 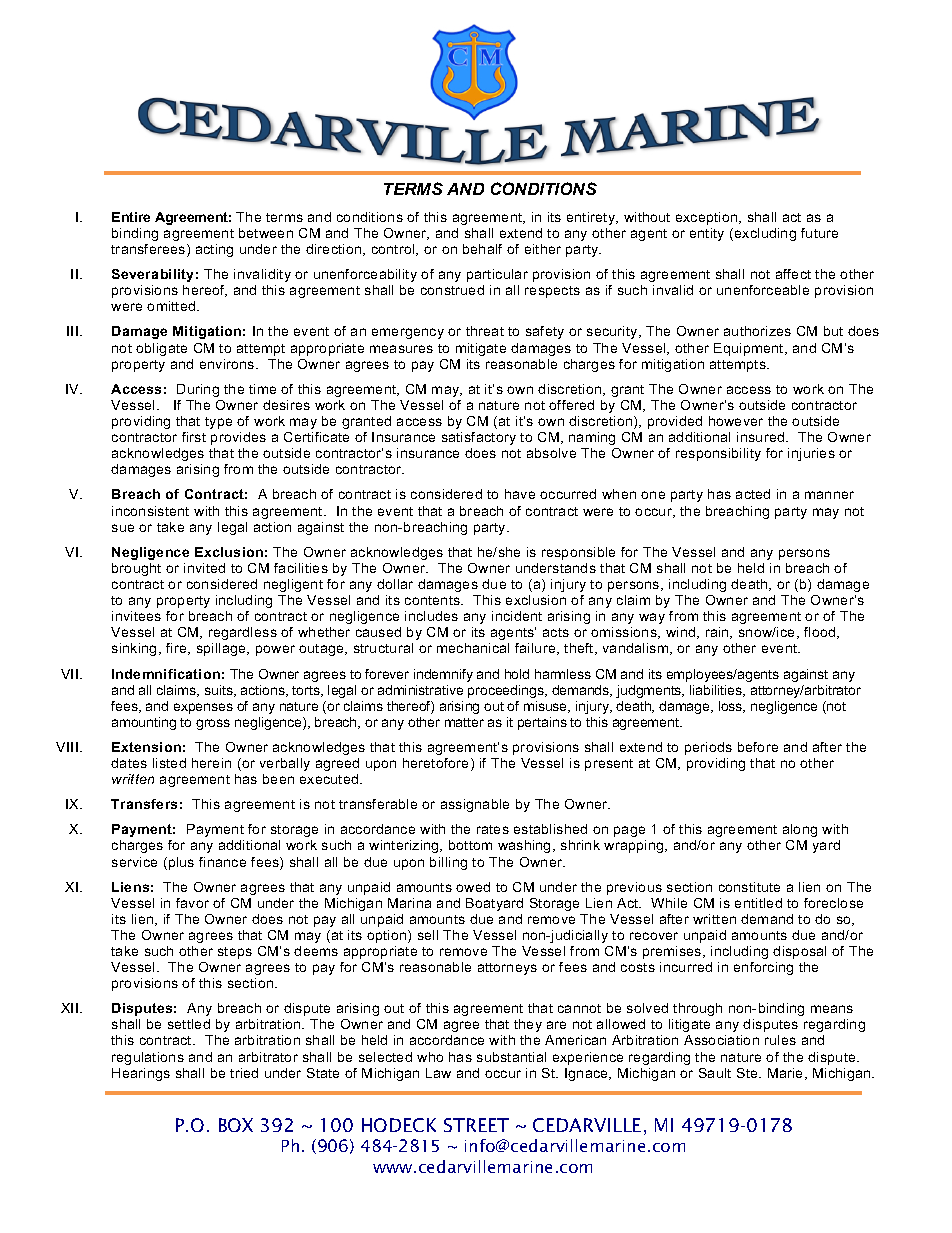 I want to click on excluding, so click(x=765, y=234).
